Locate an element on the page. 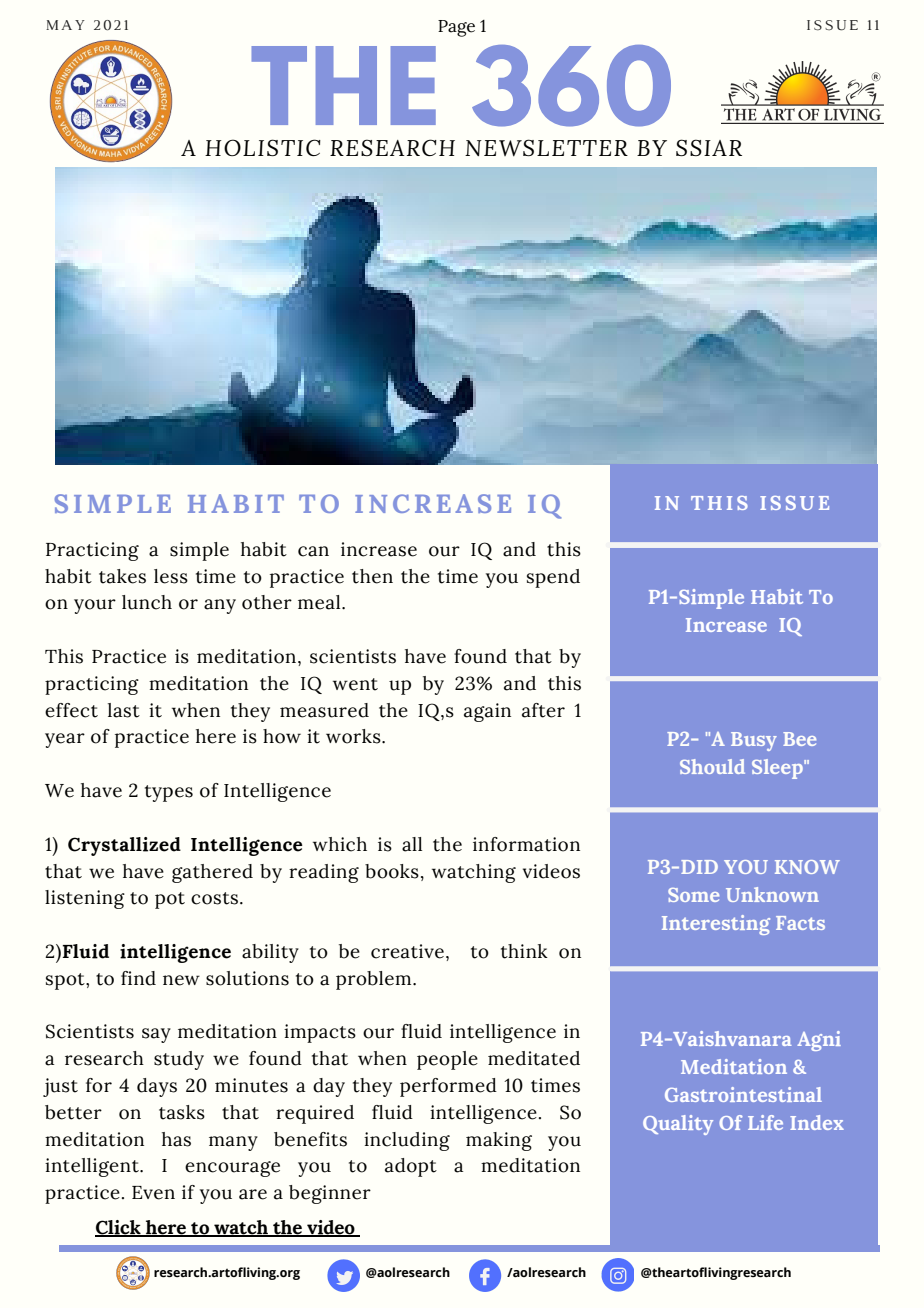 Image resolution: width=924 pixels, height=1308 pixels. spend is located at coordinates (553, 578).
